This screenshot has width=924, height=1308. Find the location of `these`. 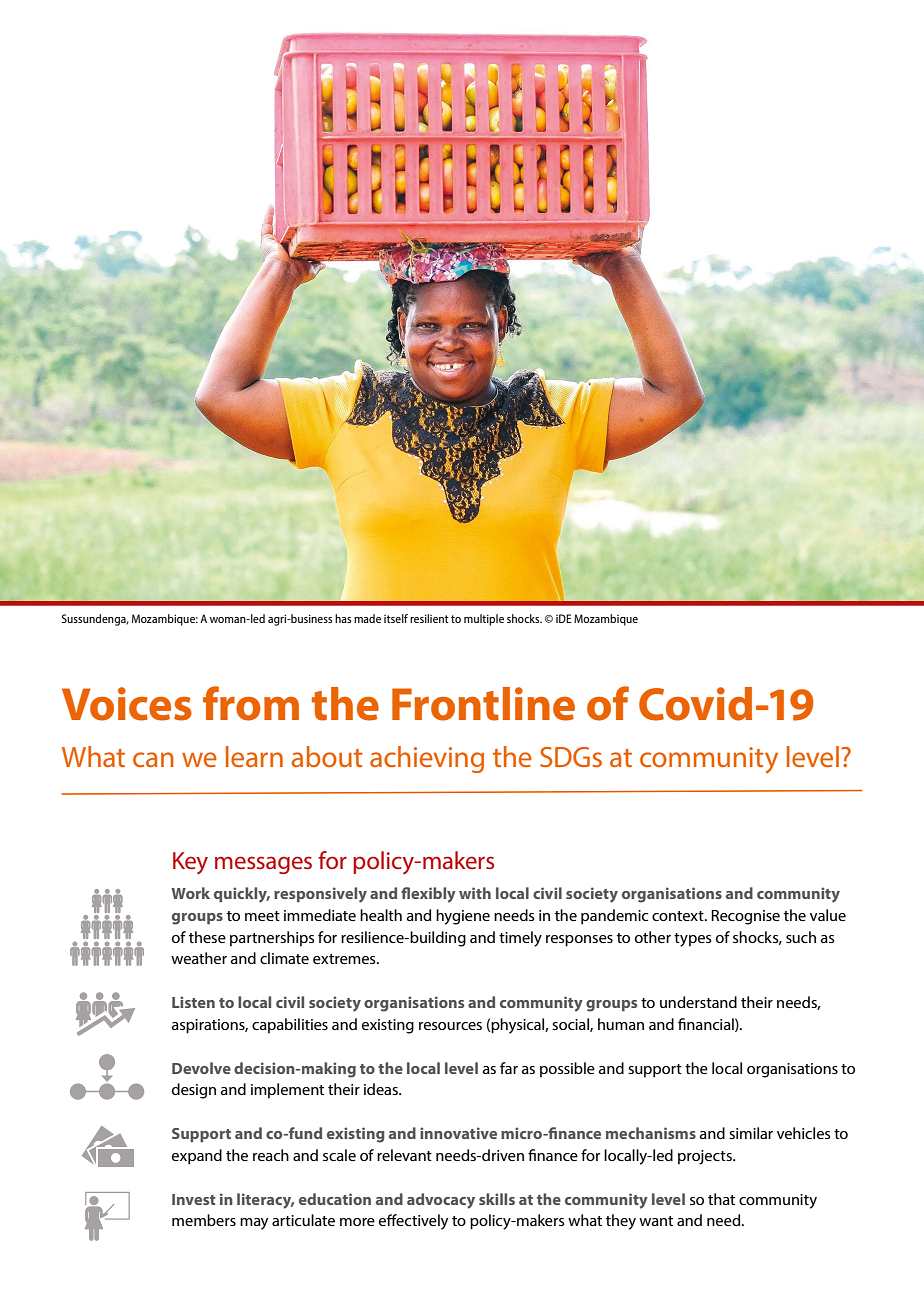

these is located at coordinates (207, 937).
